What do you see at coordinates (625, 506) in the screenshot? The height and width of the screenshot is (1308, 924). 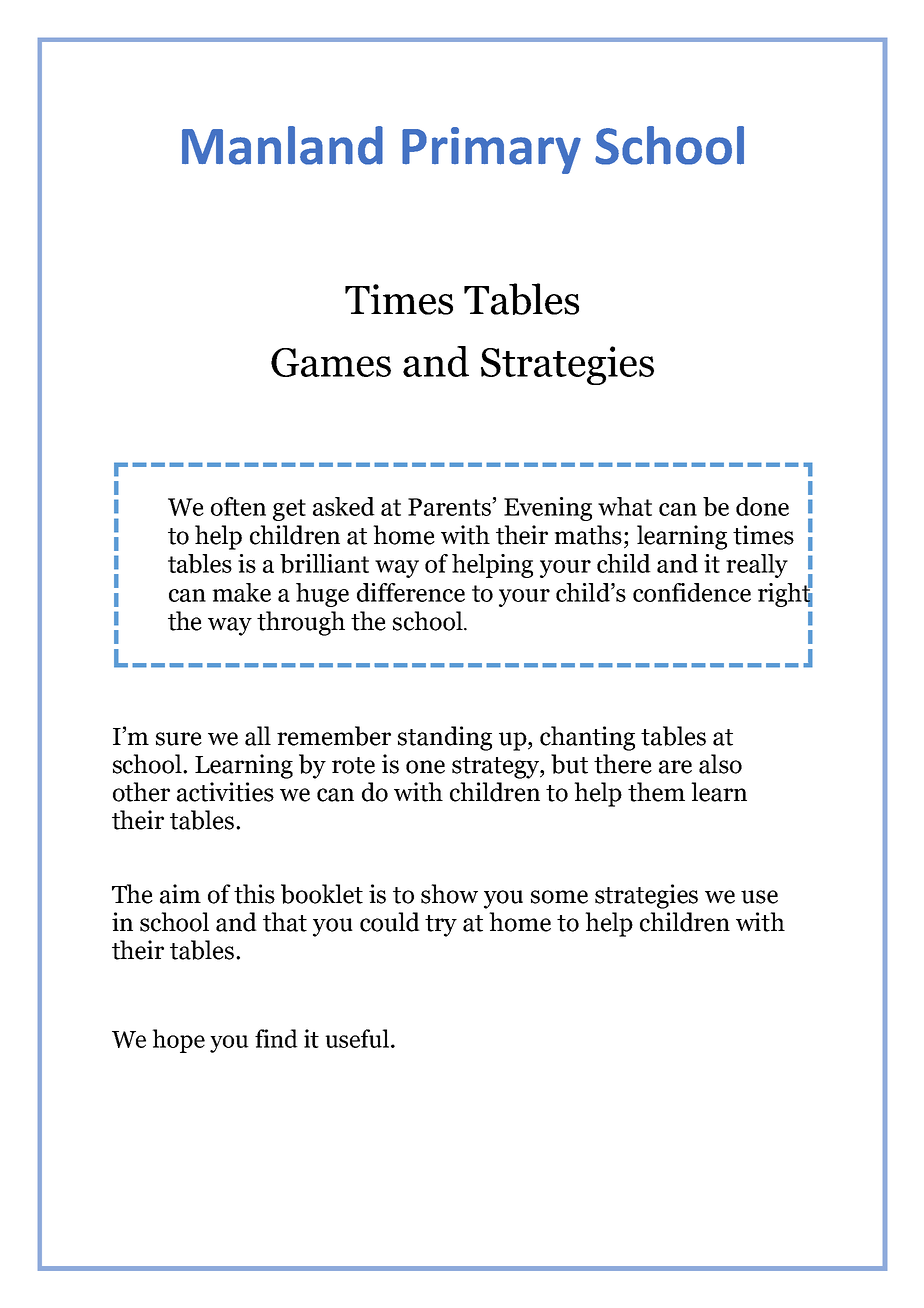 I see `what` at bounding box center [625, 506].
